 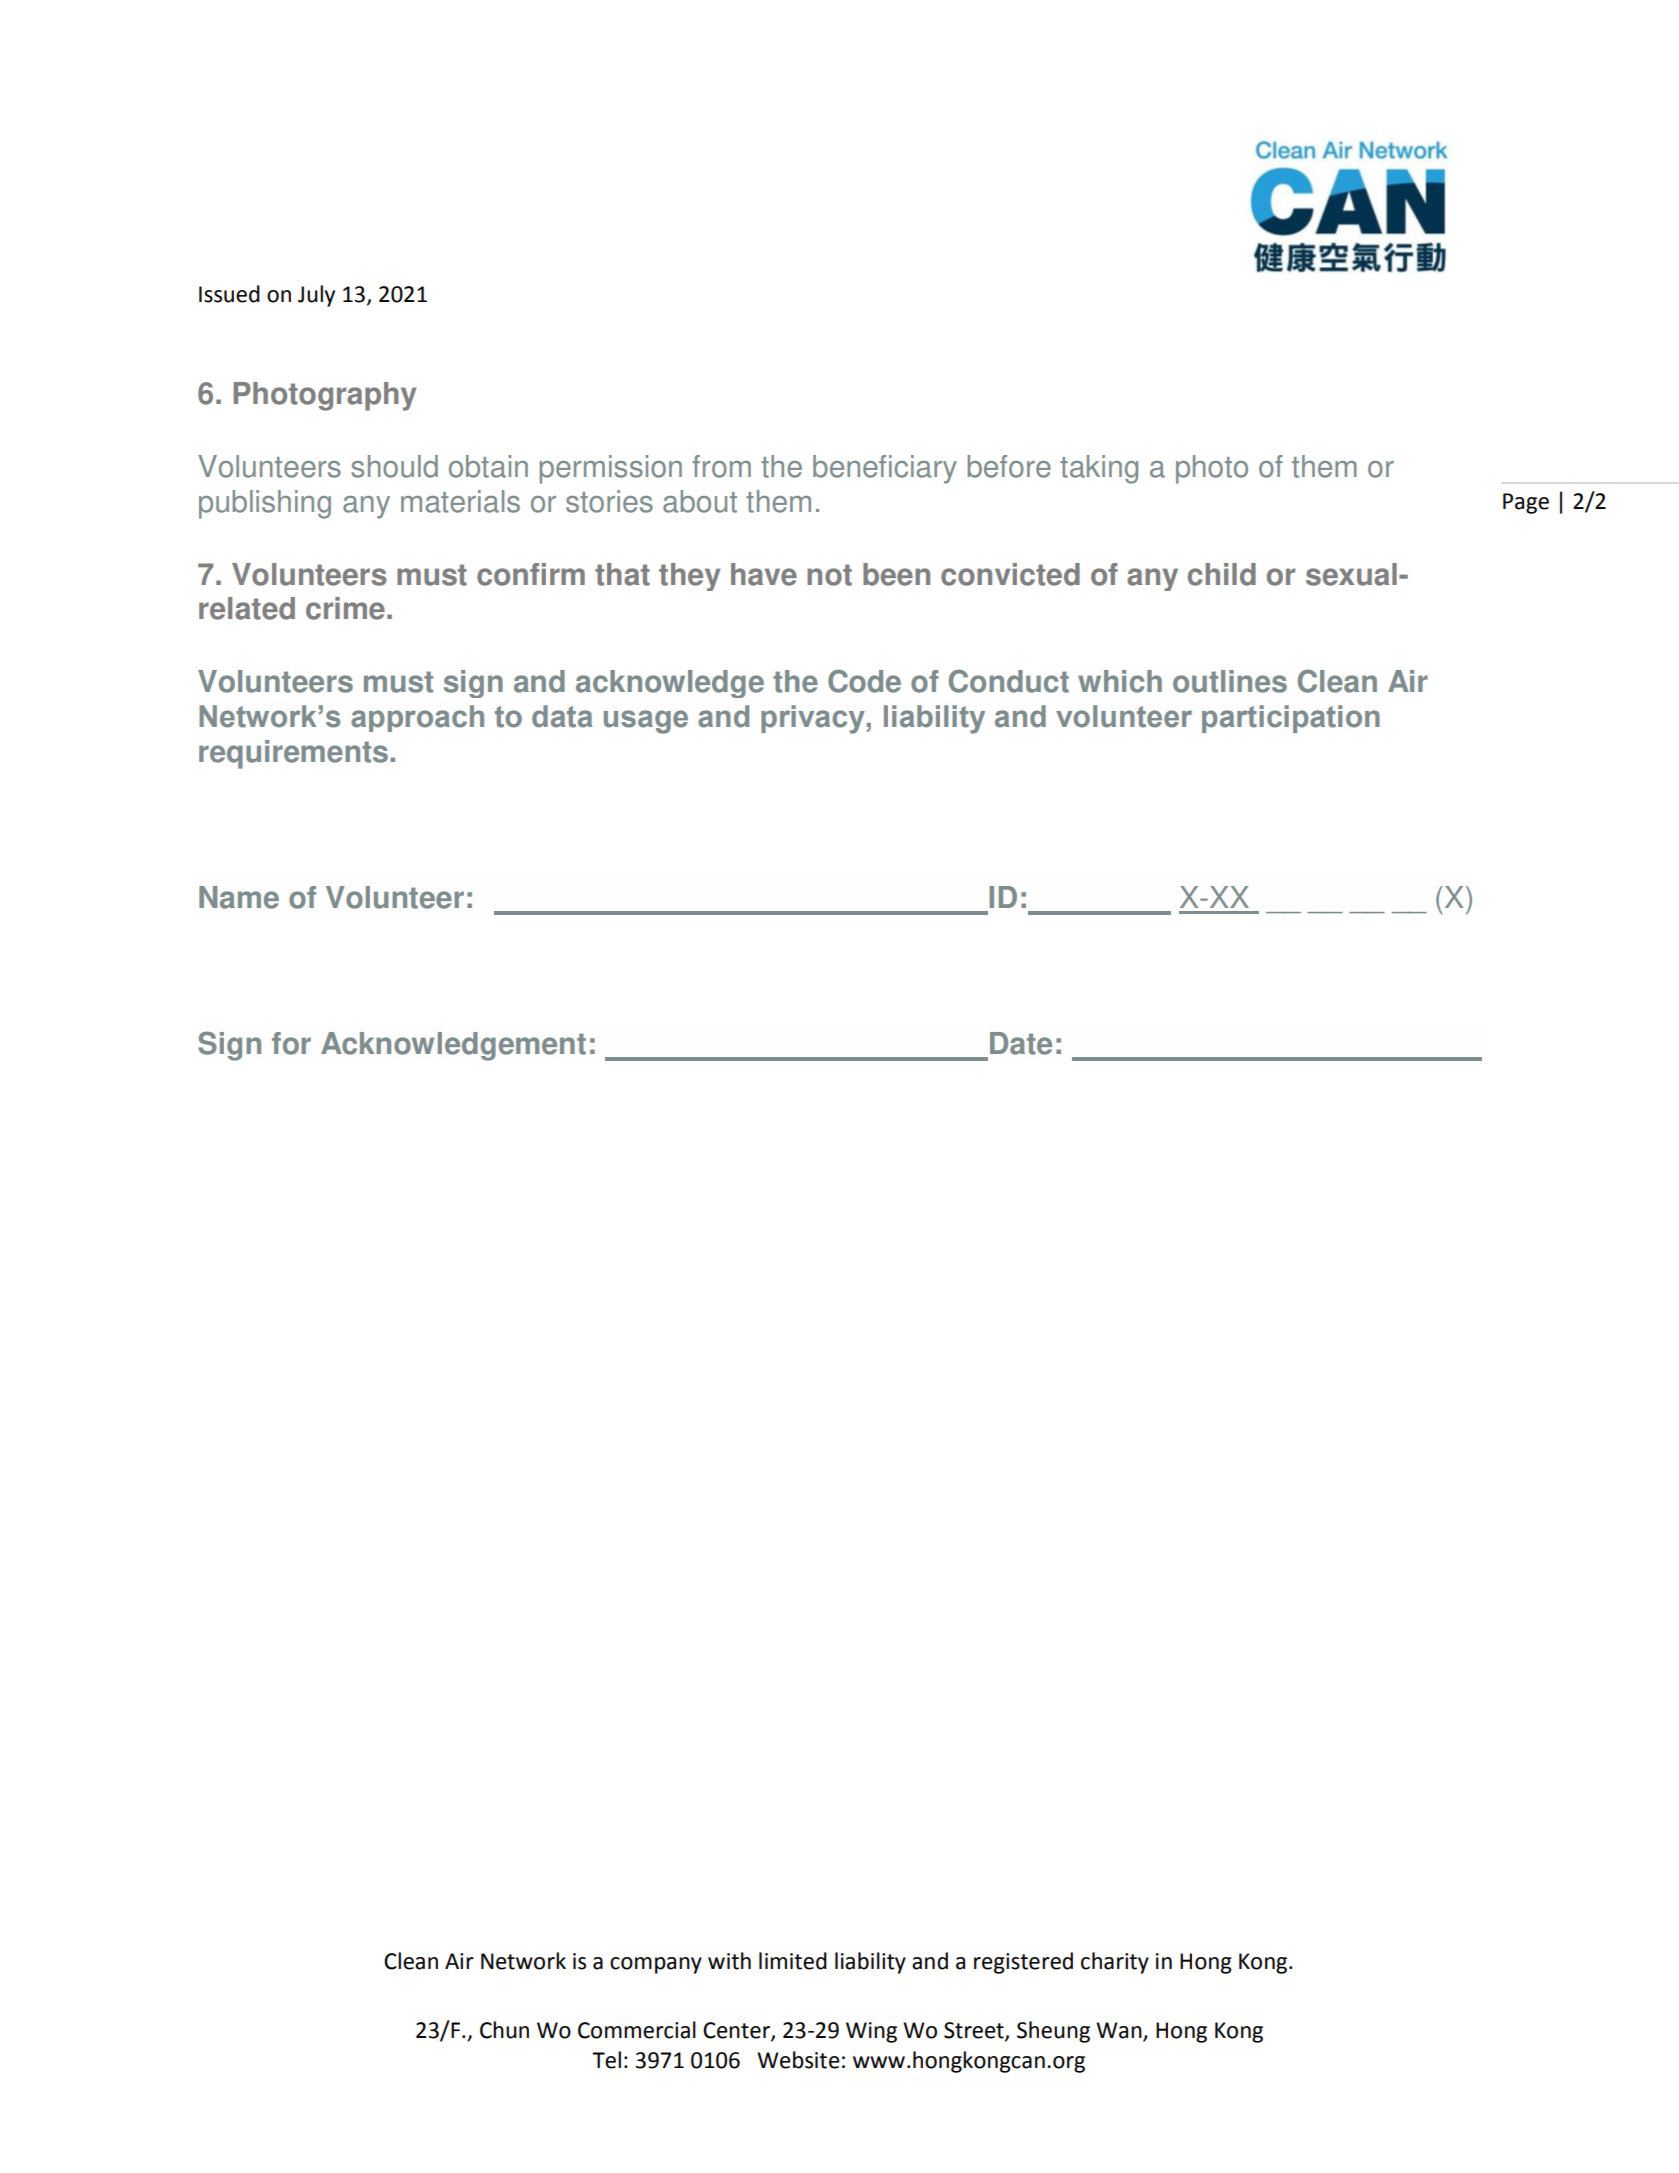 I want to click on participation, so click(x=1291, y=719).
